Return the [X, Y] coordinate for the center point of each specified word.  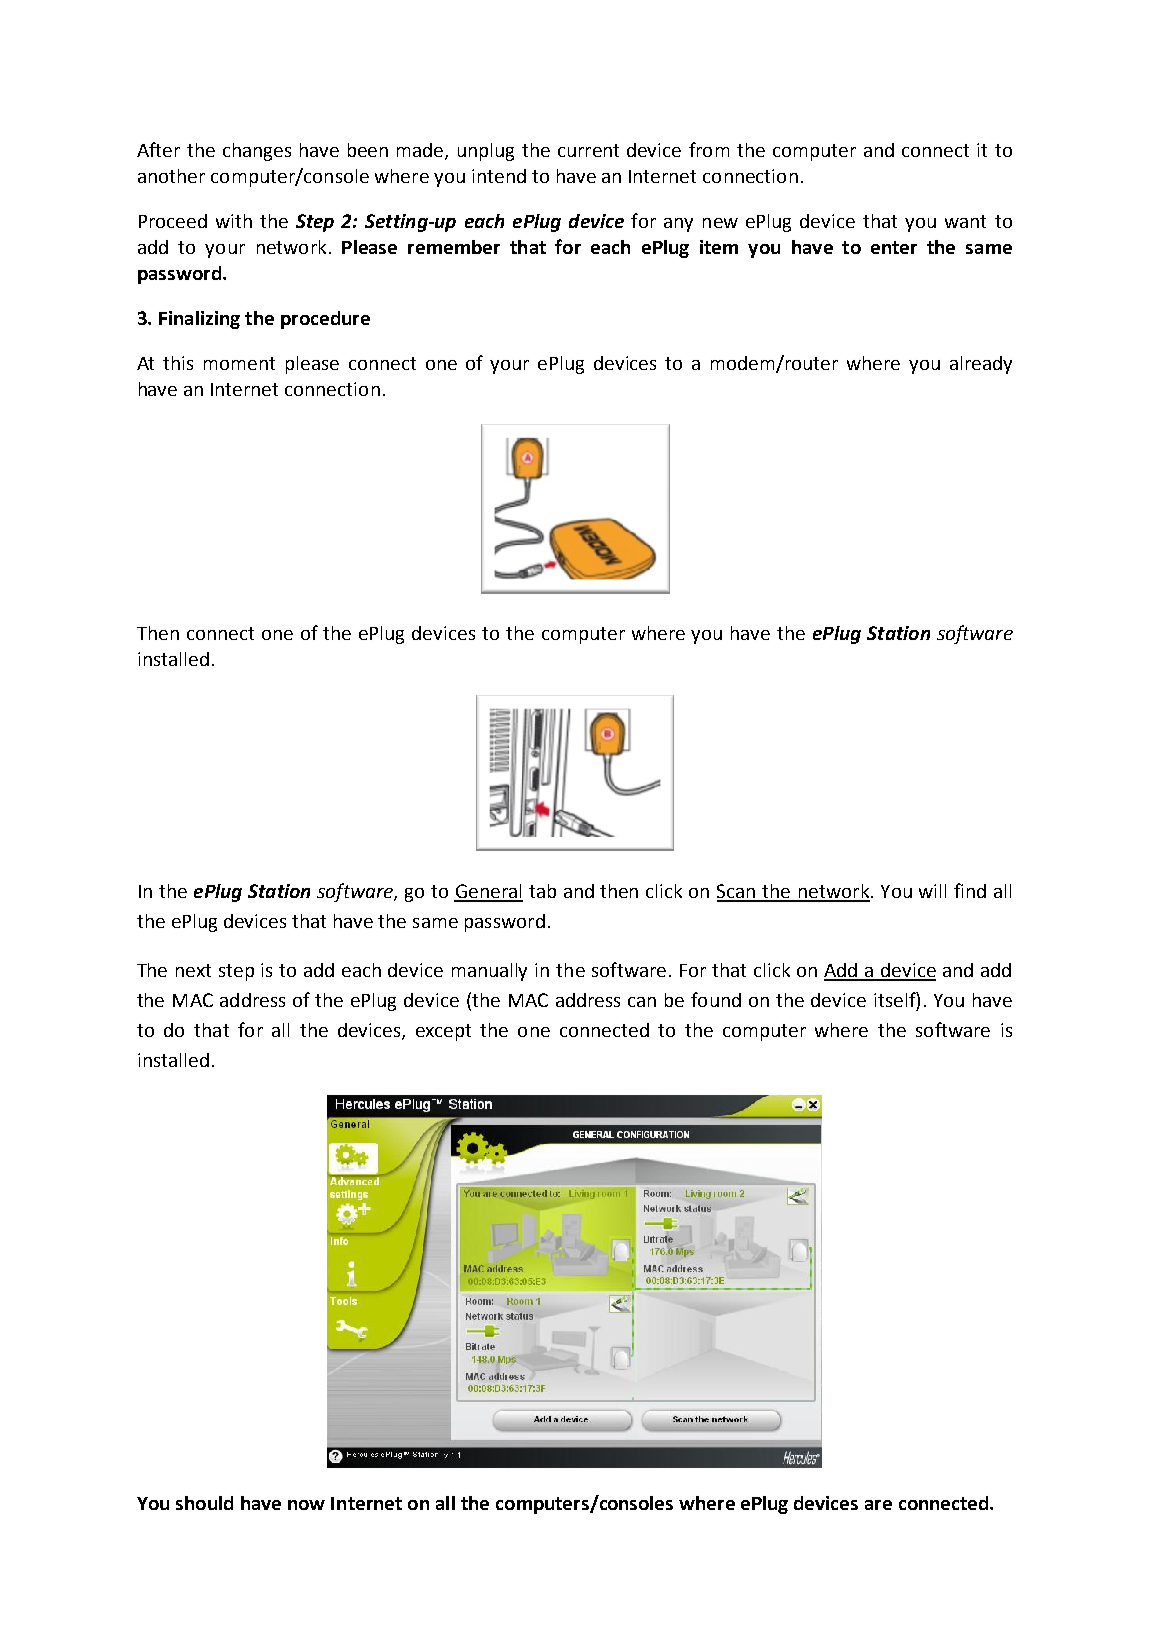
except [443, 1032]
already [981, 365]
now [306, 1505]
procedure [325, 320]
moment [239, 363]
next [193, 970]
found [716, 999]
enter [894, 247]
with [234, 221]
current [588, 150]
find [970, 890]
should [204, 1503]
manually [489, 972]
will [932, 891]
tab [542, 891]
